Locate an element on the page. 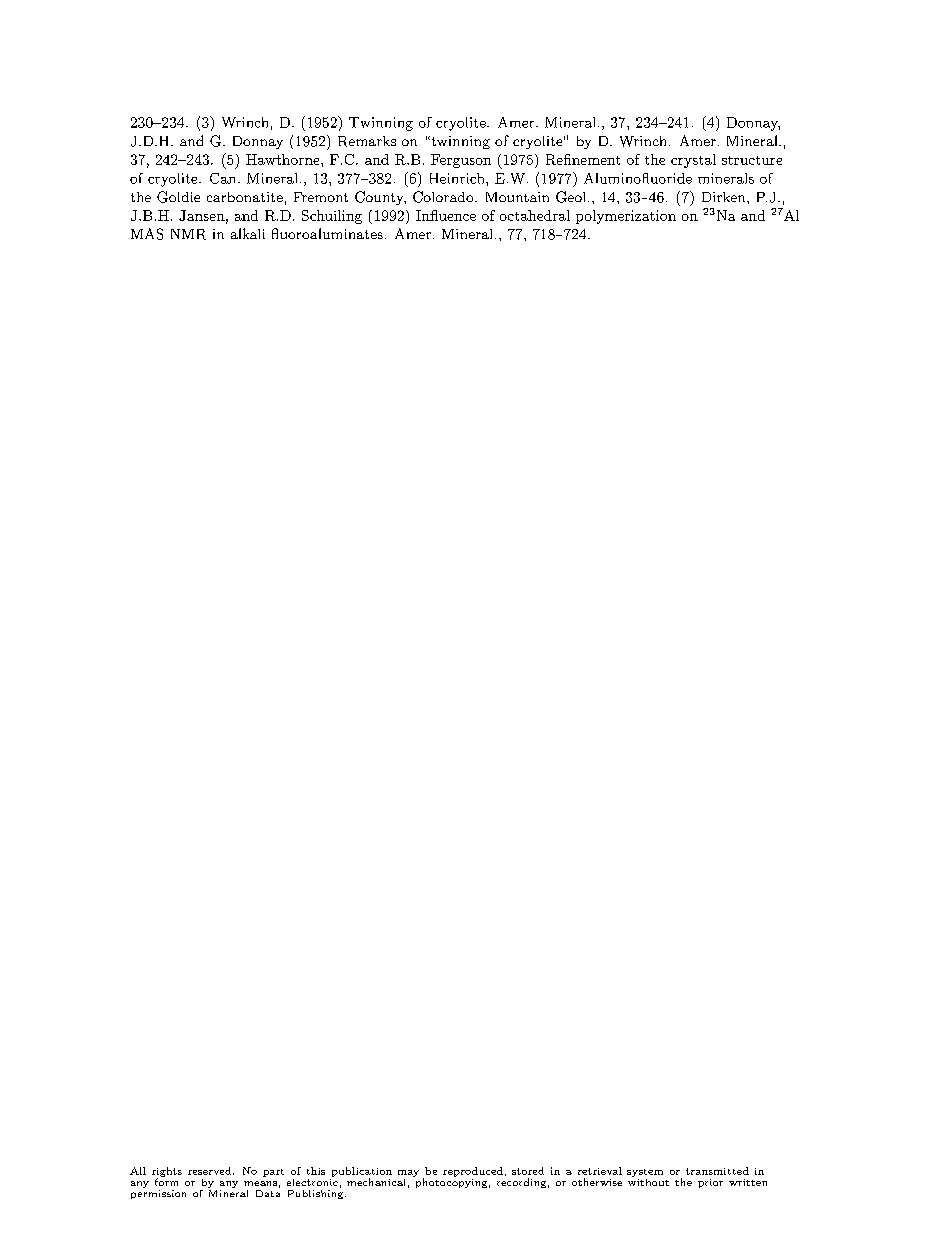 The image size is (952, 1233). Mountain is located at coordinates (517, 197).
